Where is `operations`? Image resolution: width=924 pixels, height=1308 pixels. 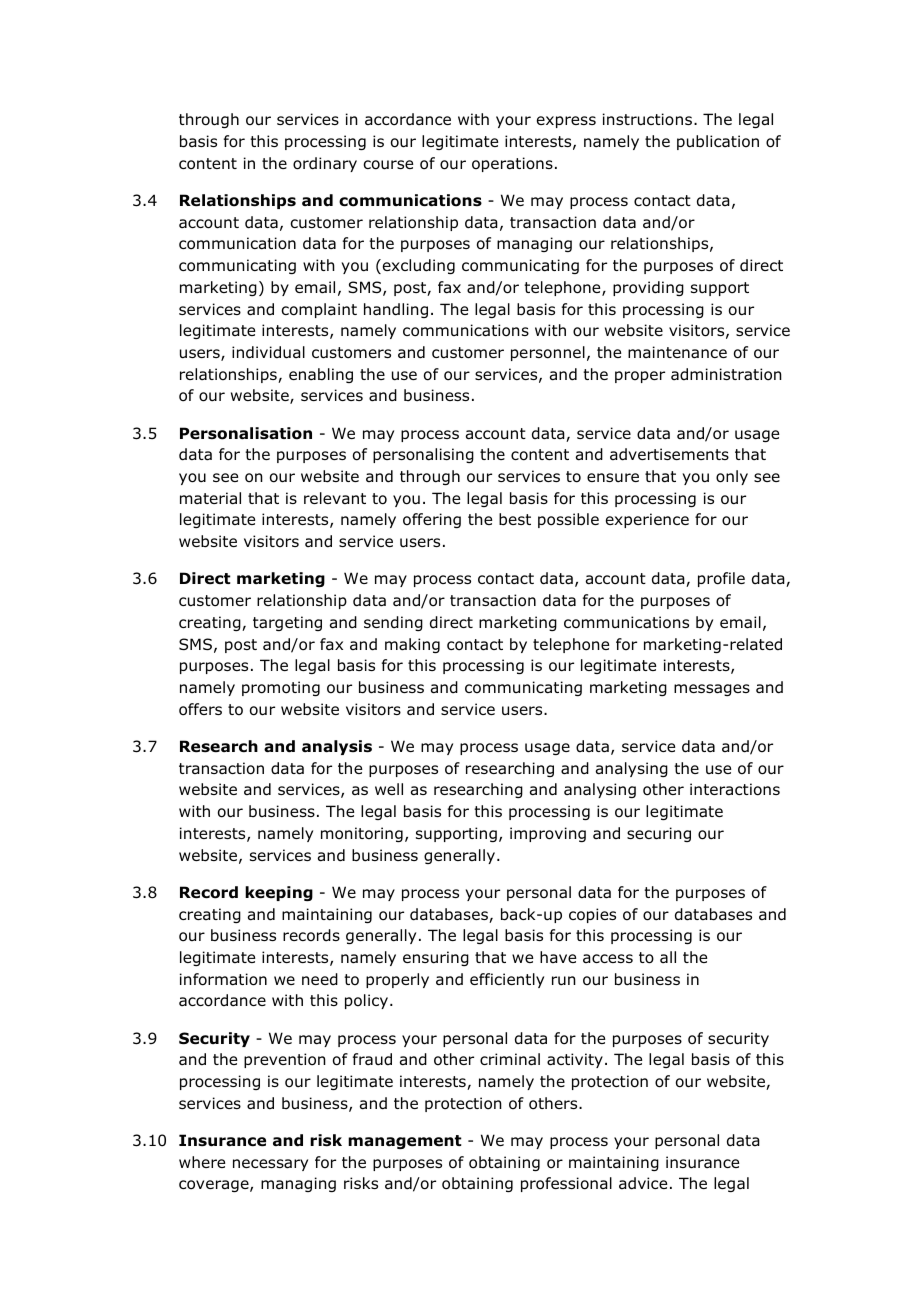
operations is located at coordinates (512, 164).
